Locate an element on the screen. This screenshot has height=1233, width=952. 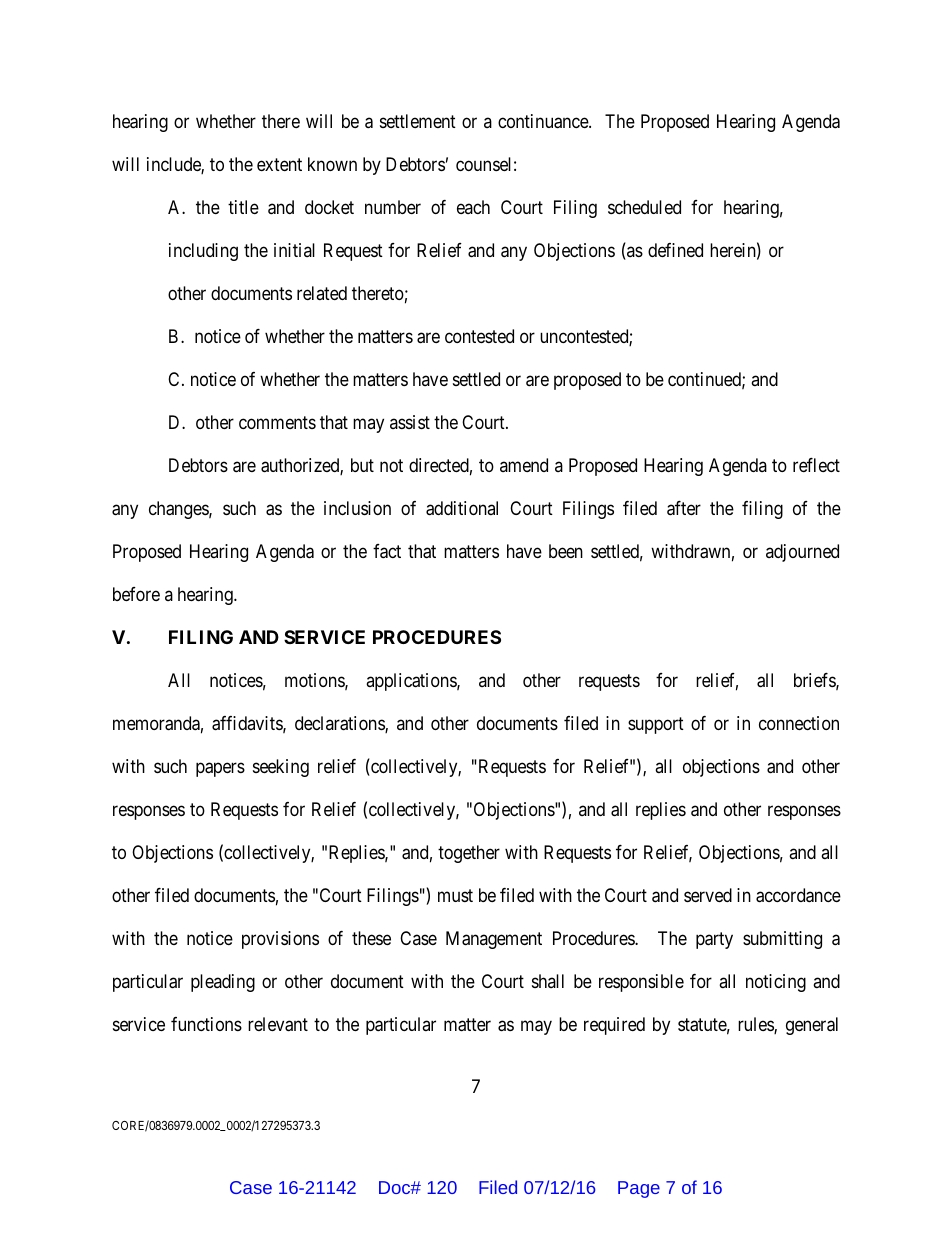
Page is located at coordinates (639, 1189).
